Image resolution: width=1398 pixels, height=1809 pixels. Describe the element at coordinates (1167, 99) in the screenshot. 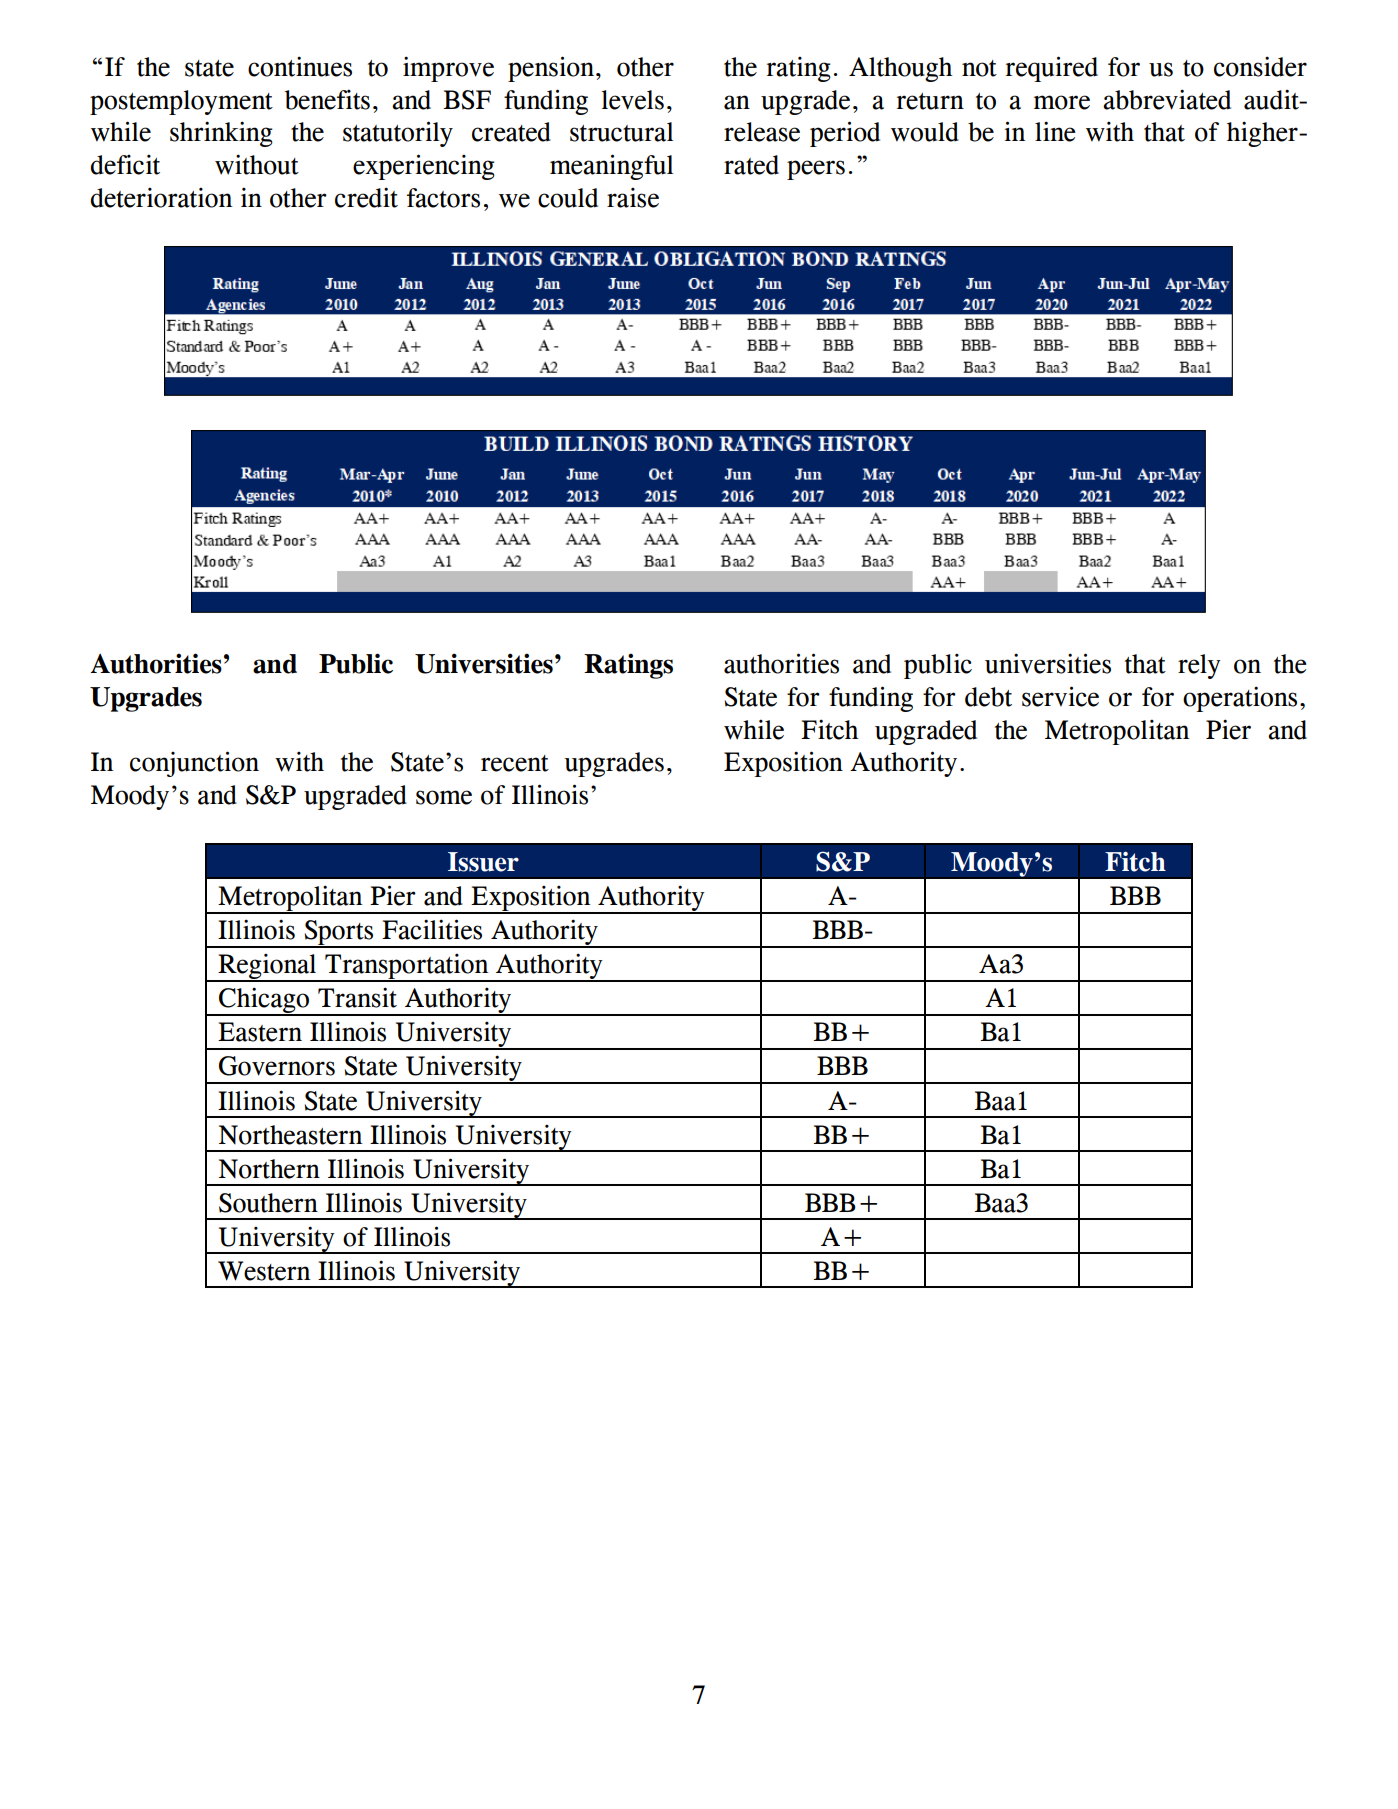

I see `abbreviated` at that location.
